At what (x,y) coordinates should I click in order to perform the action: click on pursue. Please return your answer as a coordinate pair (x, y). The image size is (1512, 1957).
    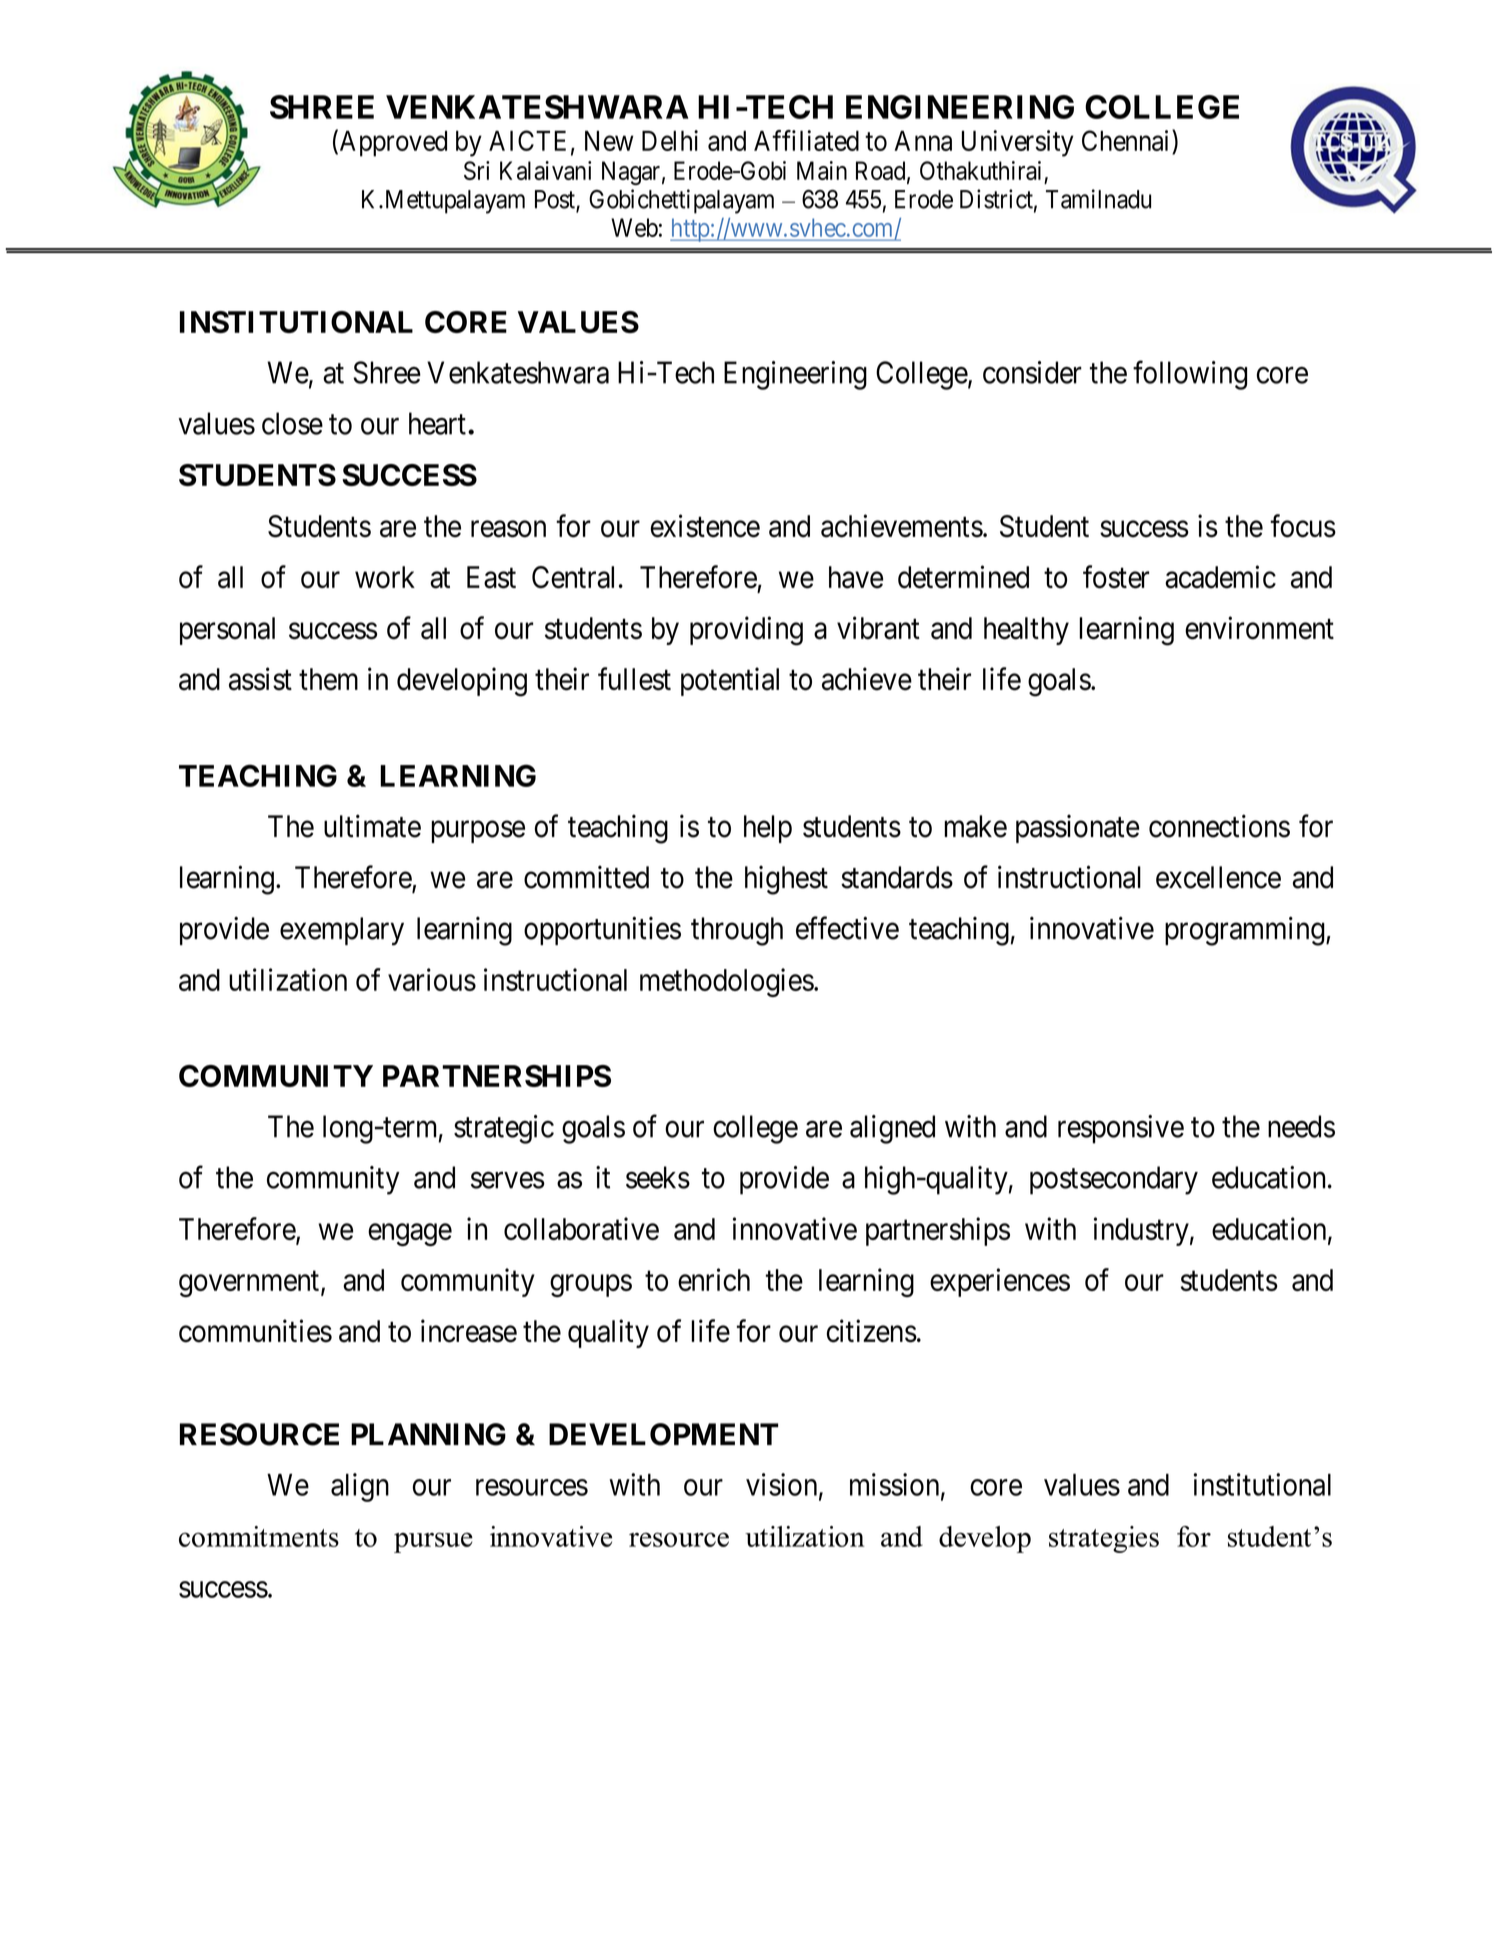
    Looking at the image, I should click on (433, 1542).
